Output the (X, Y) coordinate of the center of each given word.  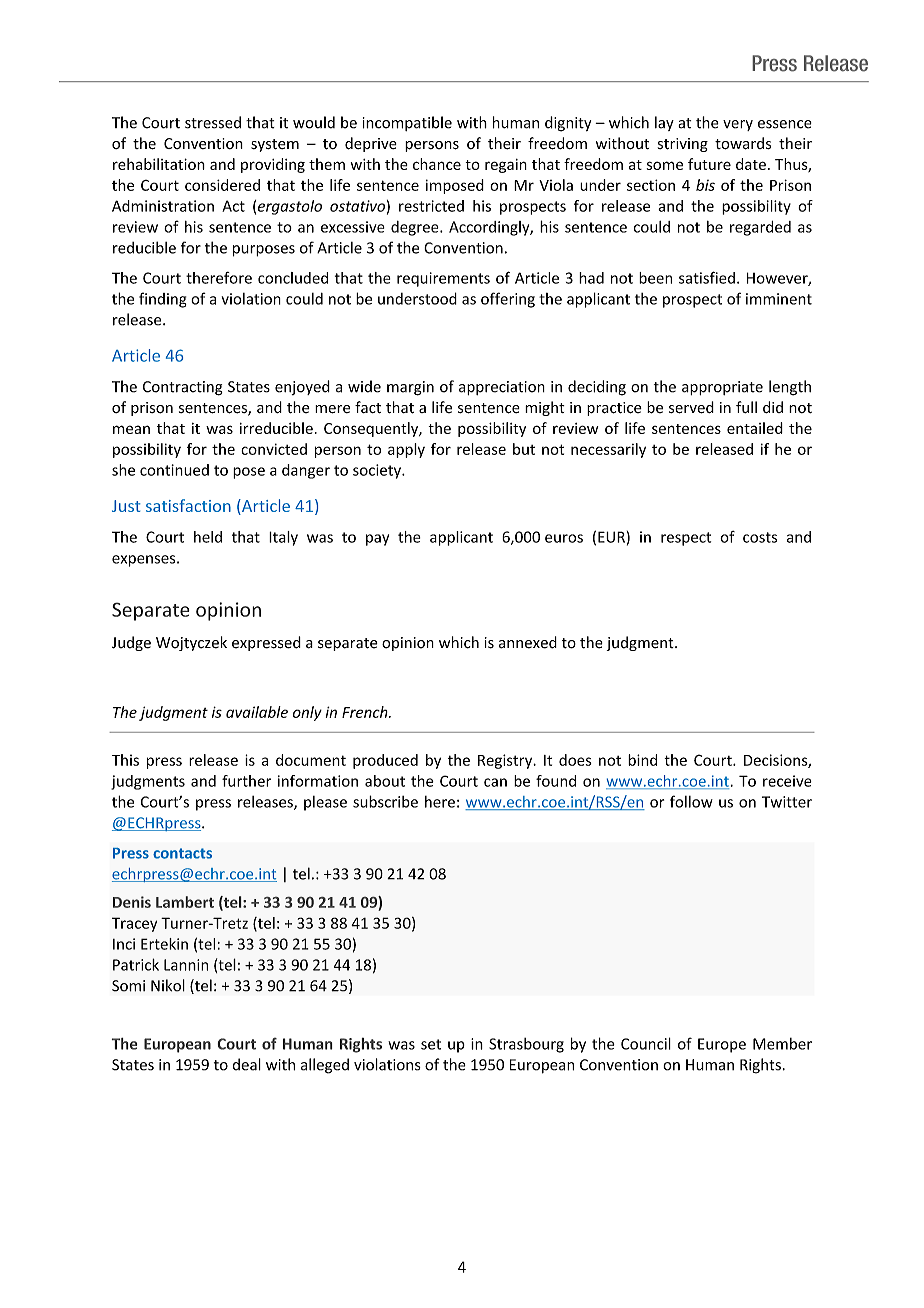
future (709, 164)
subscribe (385, 801)
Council (646, 1043)
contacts (182, 853)
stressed (213, 122)
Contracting (183, 388)
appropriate (722, 388)
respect (686, 539)
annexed (528, 642)
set (431, 1044)
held (208, 537)
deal (247, 1064)
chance (437, 164)
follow (691, 801)
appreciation (502, 388)
